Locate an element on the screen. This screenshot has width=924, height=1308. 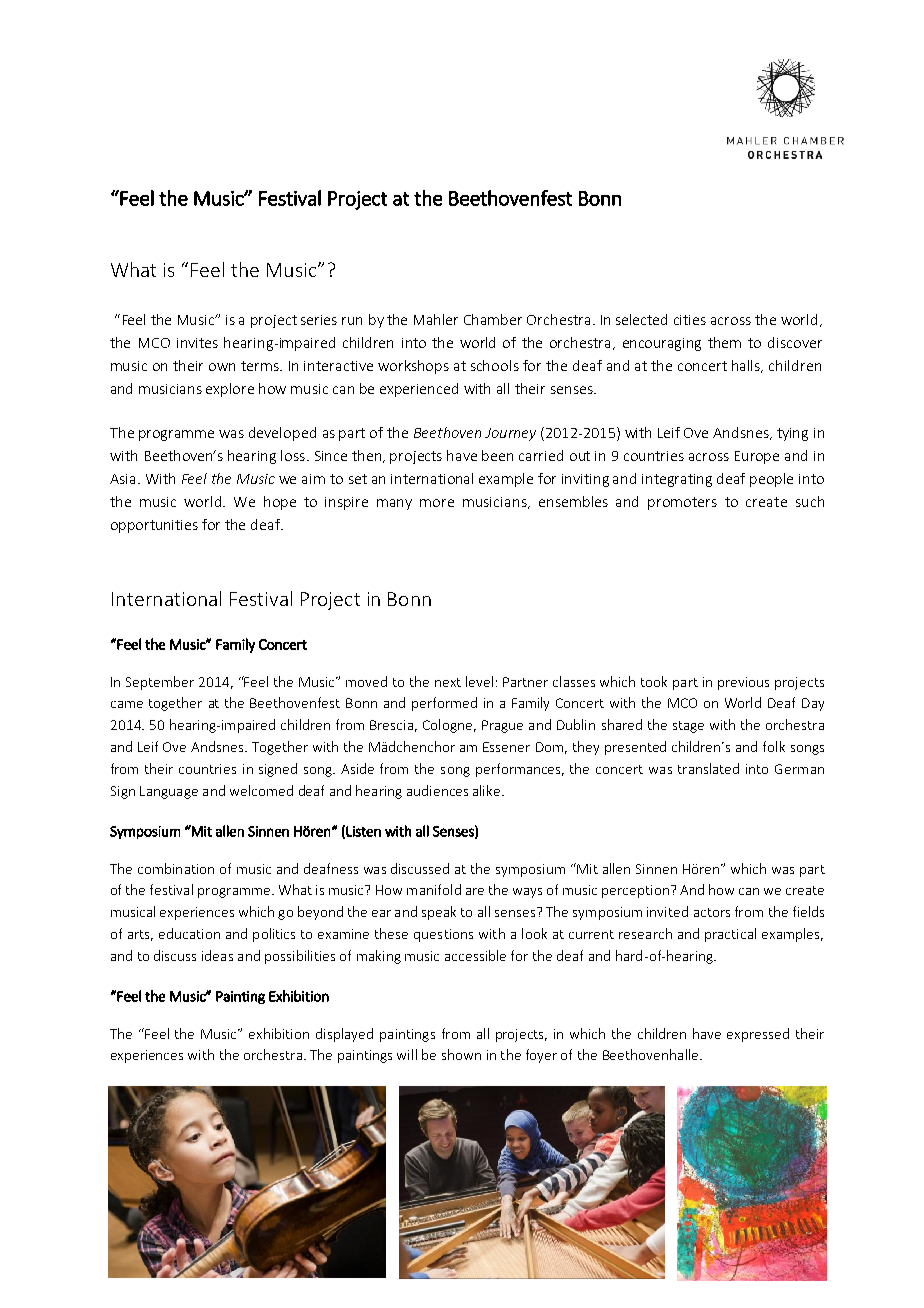
invites is located at coordinates (197, 343).
